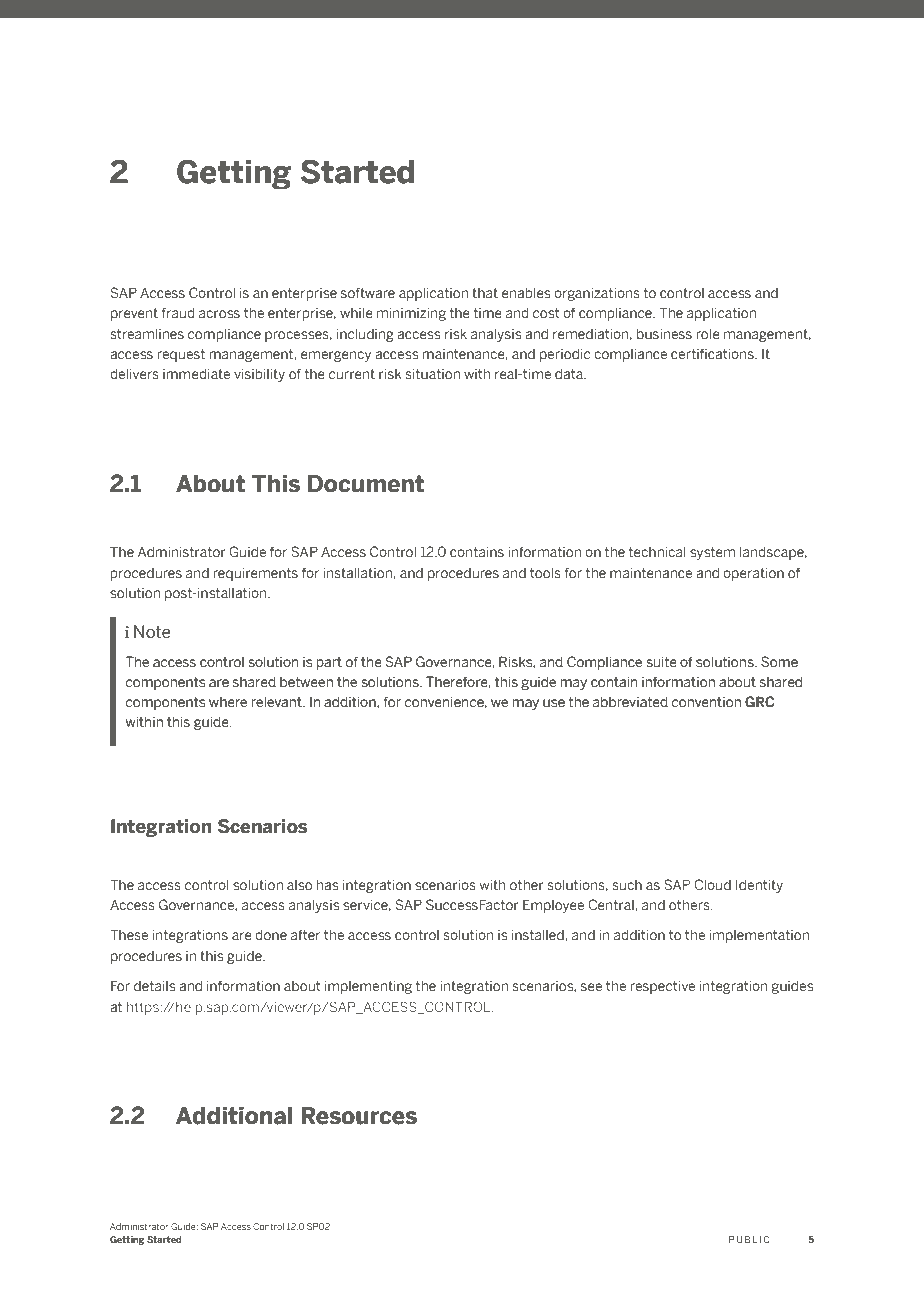 This page has width=924, height=1308. Describe the element at coordinates (662, 662) in the page. I see `suite` at that location.
